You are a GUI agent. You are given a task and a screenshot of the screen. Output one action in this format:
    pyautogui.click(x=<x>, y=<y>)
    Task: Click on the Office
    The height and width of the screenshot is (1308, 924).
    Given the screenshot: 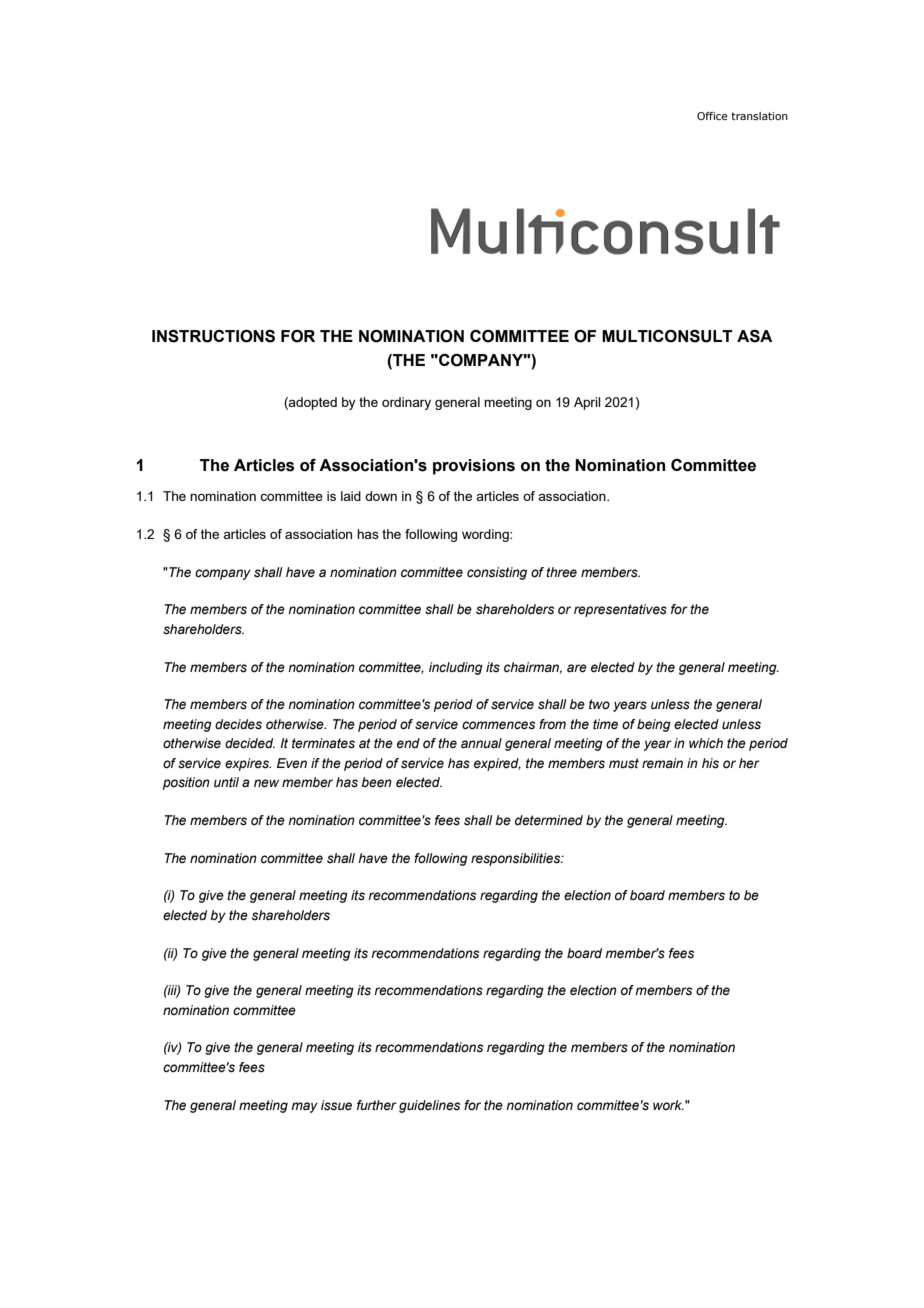 What is the action you would take?
    pyautogui.click(x=712, y=116)
